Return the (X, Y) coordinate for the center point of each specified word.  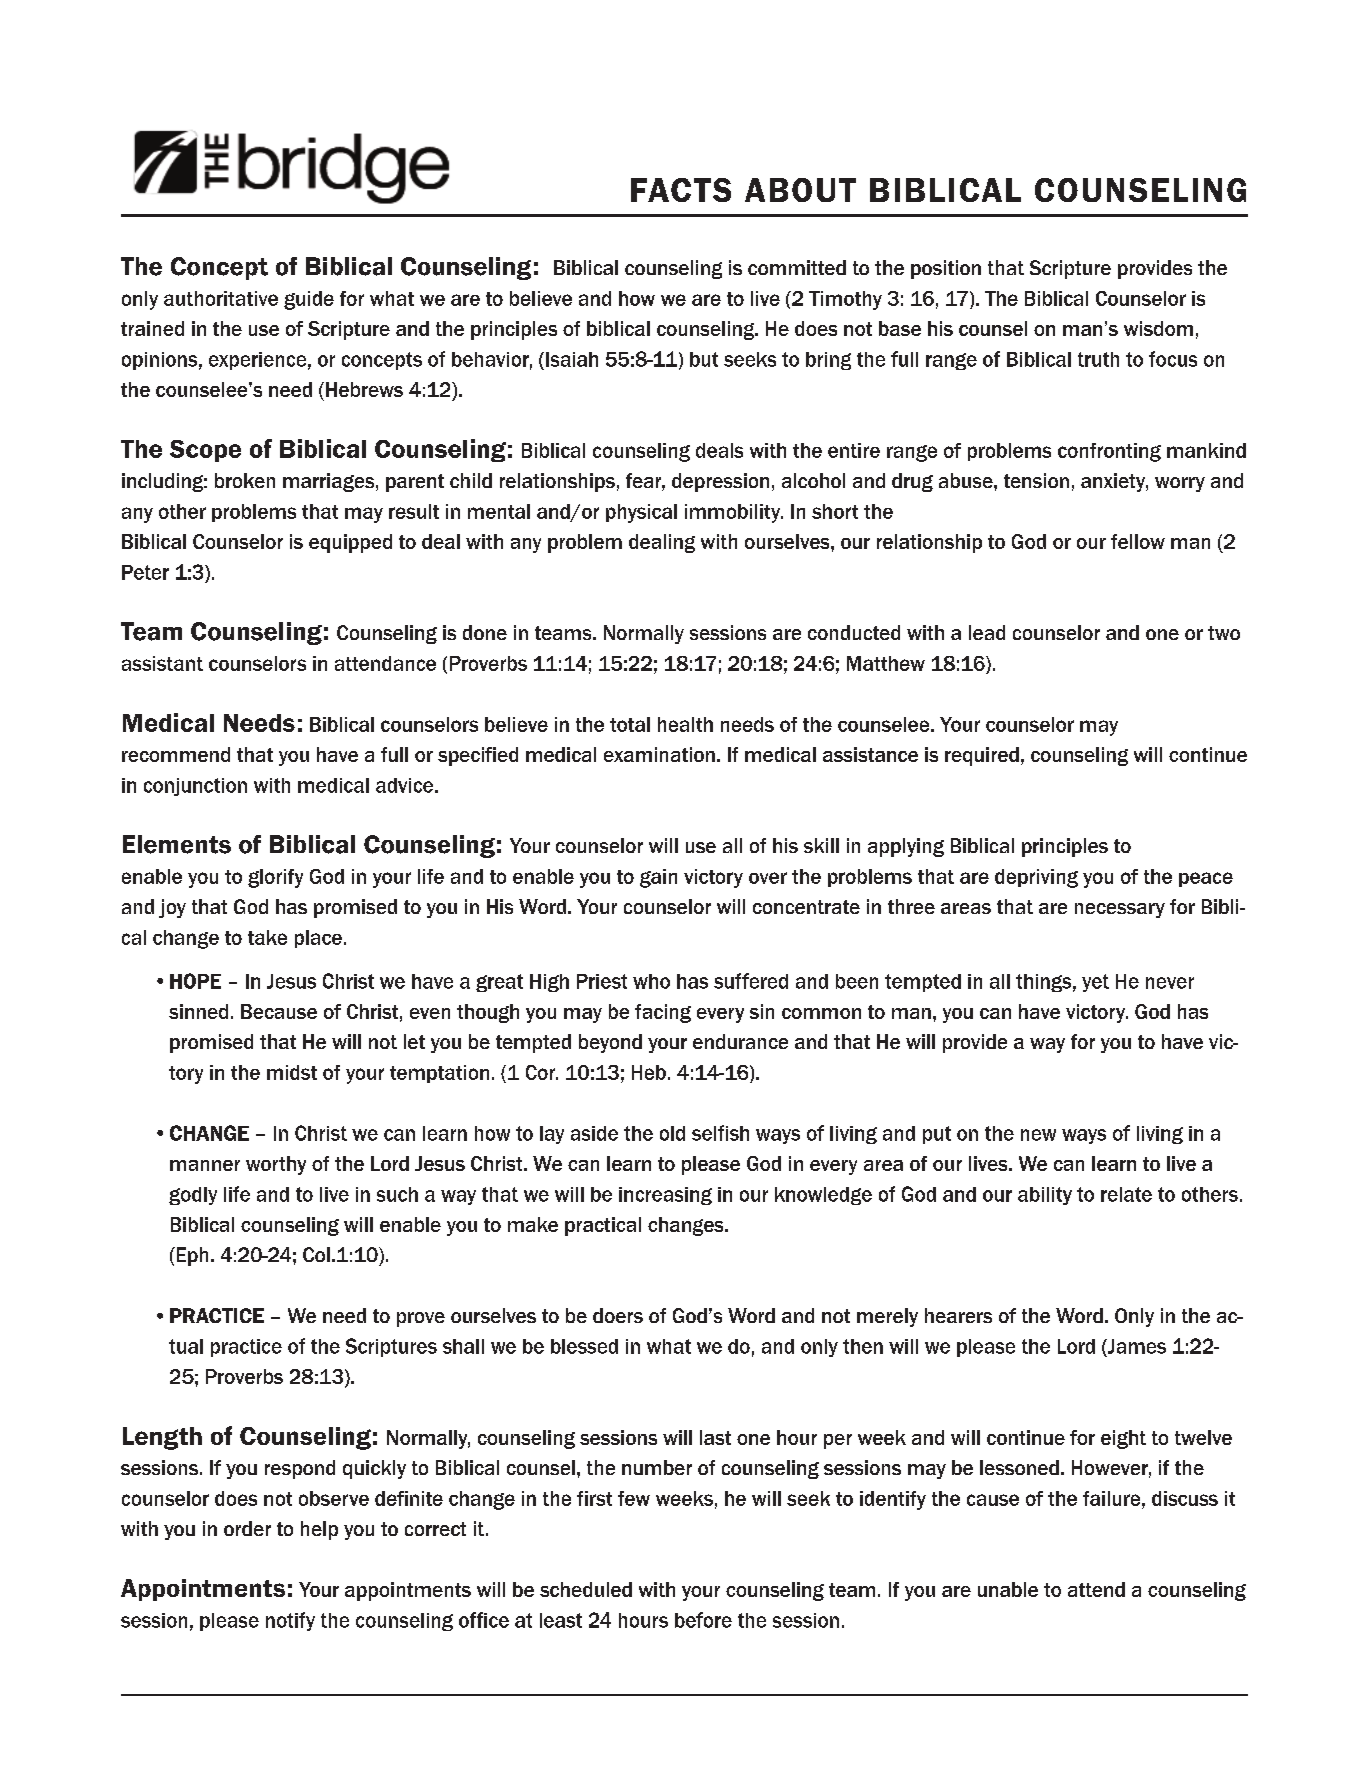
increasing (665, 1196)
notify (290, 1621)
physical (641, 513)
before (703, 1620)
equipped (350, 543)
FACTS (681, 190)
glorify (275, 878)
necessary (1120, 910)
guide (309, 300)
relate (1126, 1194)
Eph (191, 1256)
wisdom (1158, 328)
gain (658, 878)
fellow (1138, 541)
